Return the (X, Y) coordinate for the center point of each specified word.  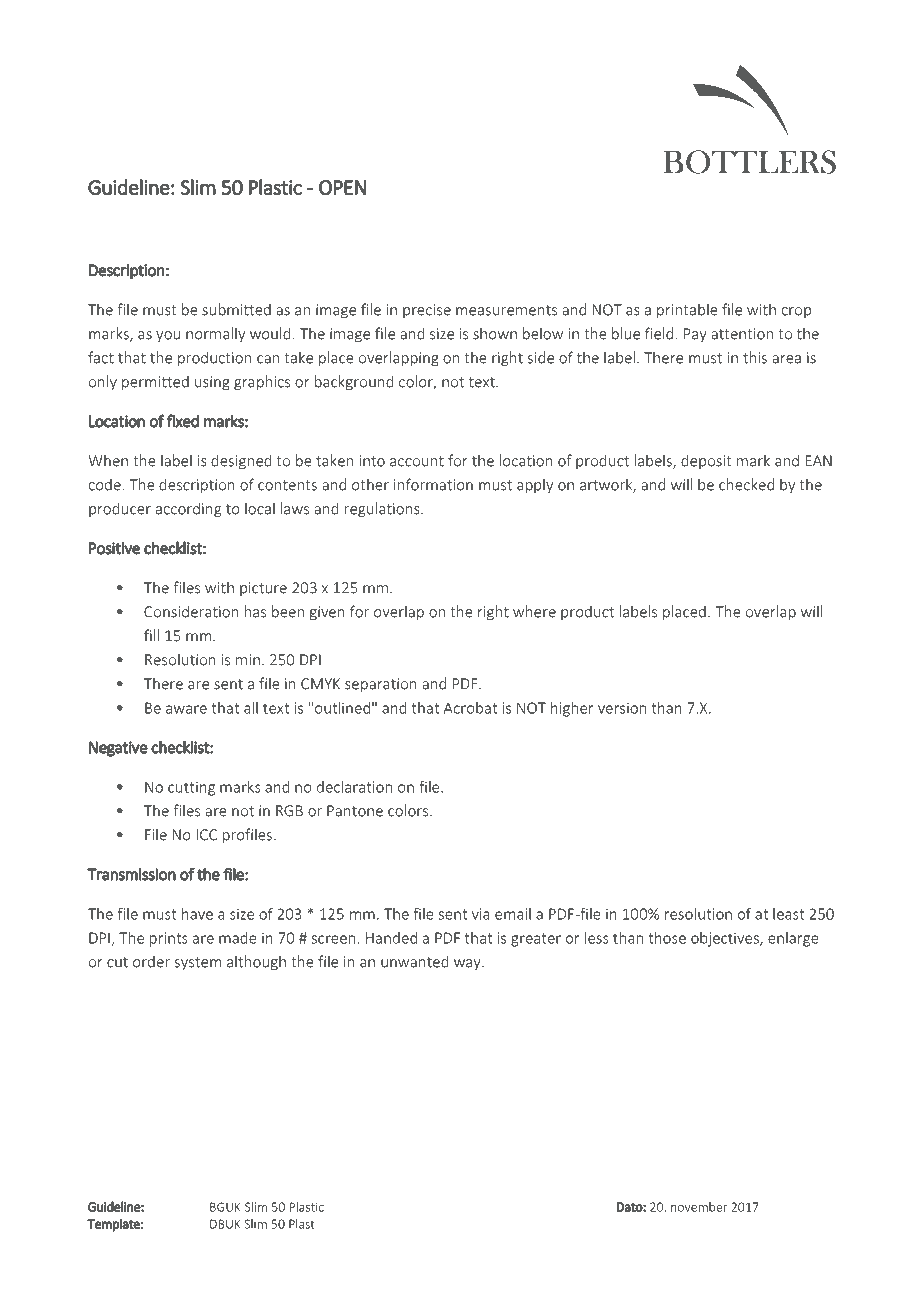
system (197, 964)
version (622, 708)
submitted (236, 309)
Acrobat (470, 708)
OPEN (342, 187)
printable (687, 311)
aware (186, 709)
